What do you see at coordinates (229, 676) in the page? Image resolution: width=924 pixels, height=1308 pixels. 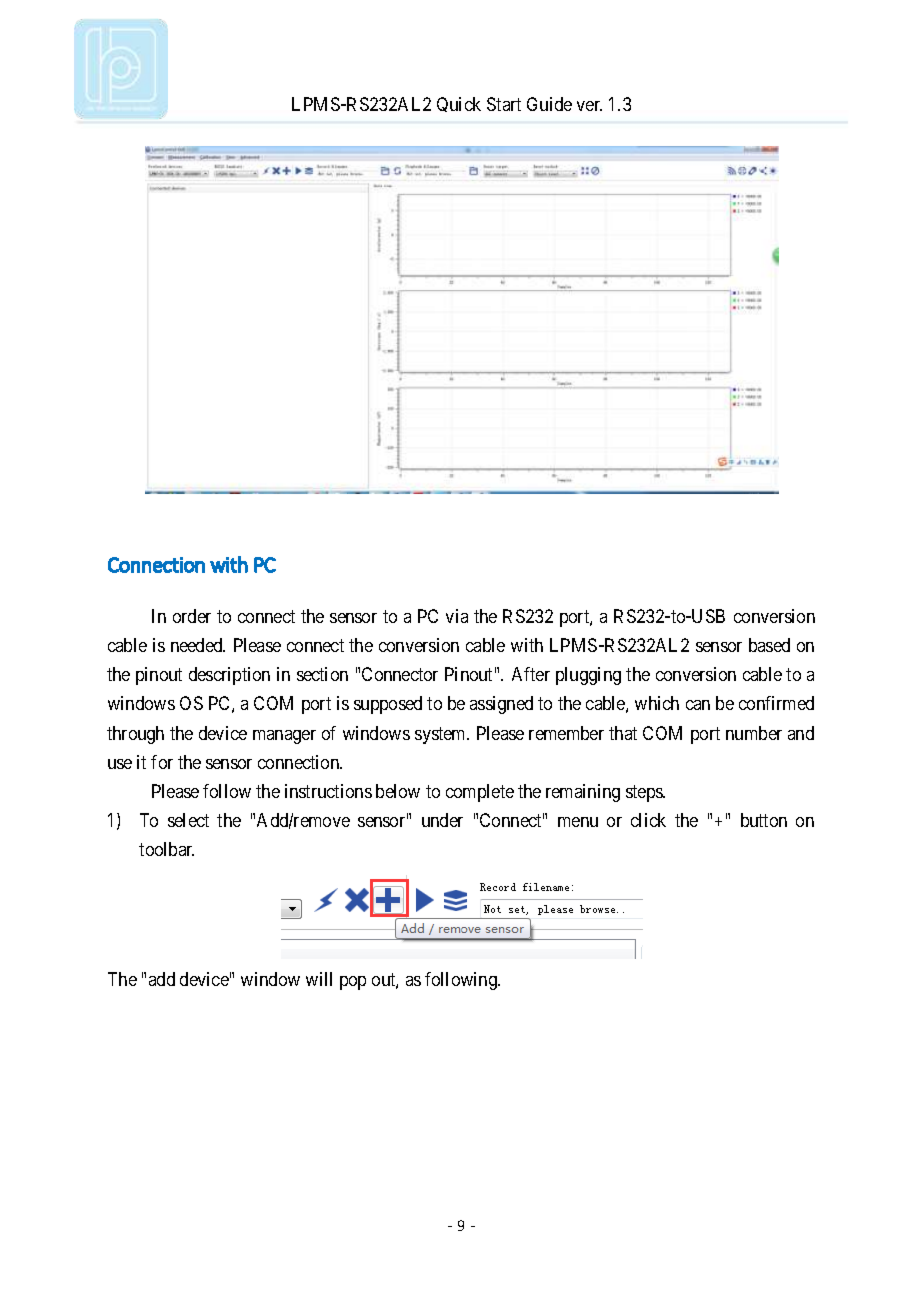 I see `description` at bounding box center [229, 676].
